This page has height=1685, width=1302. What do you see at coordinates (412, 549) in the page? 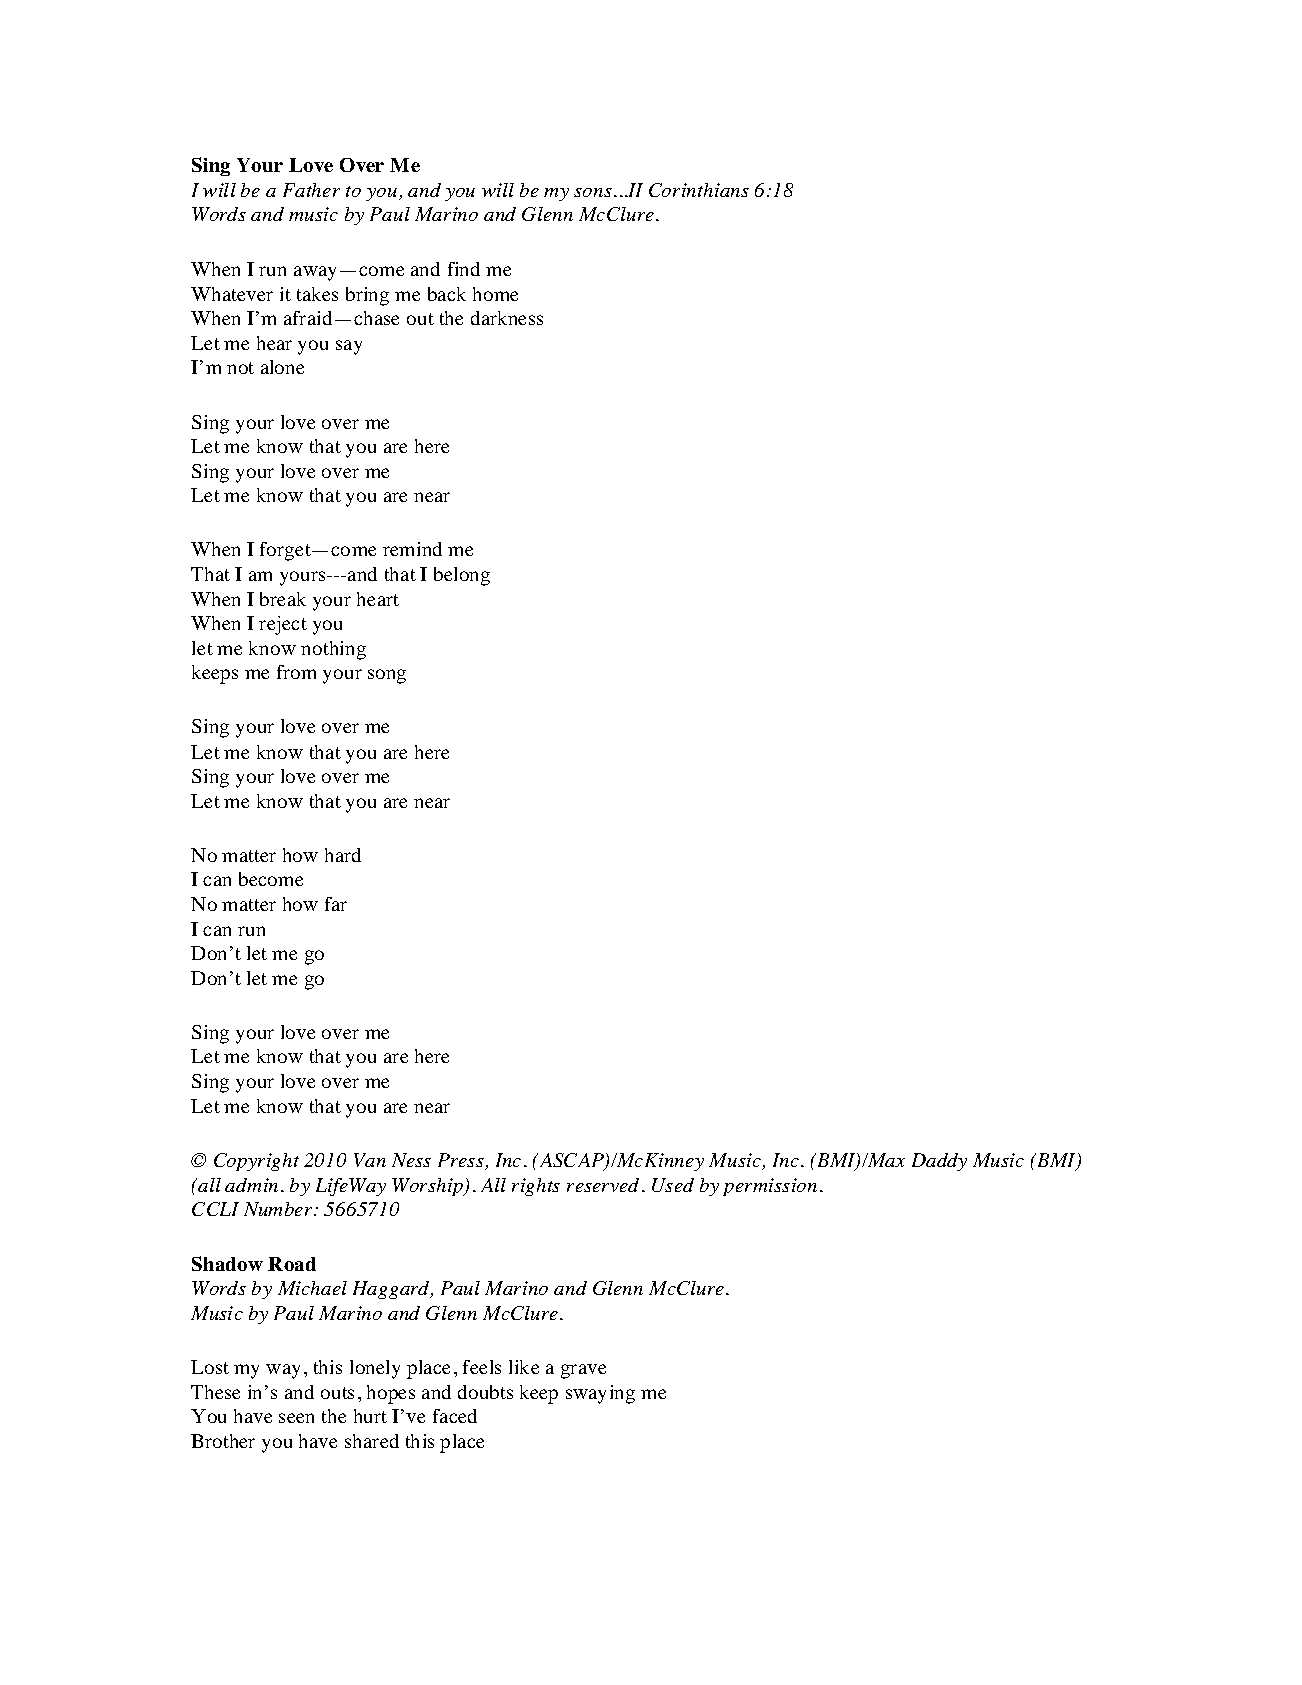
I see `remind` at bounding box center [412, 549].
